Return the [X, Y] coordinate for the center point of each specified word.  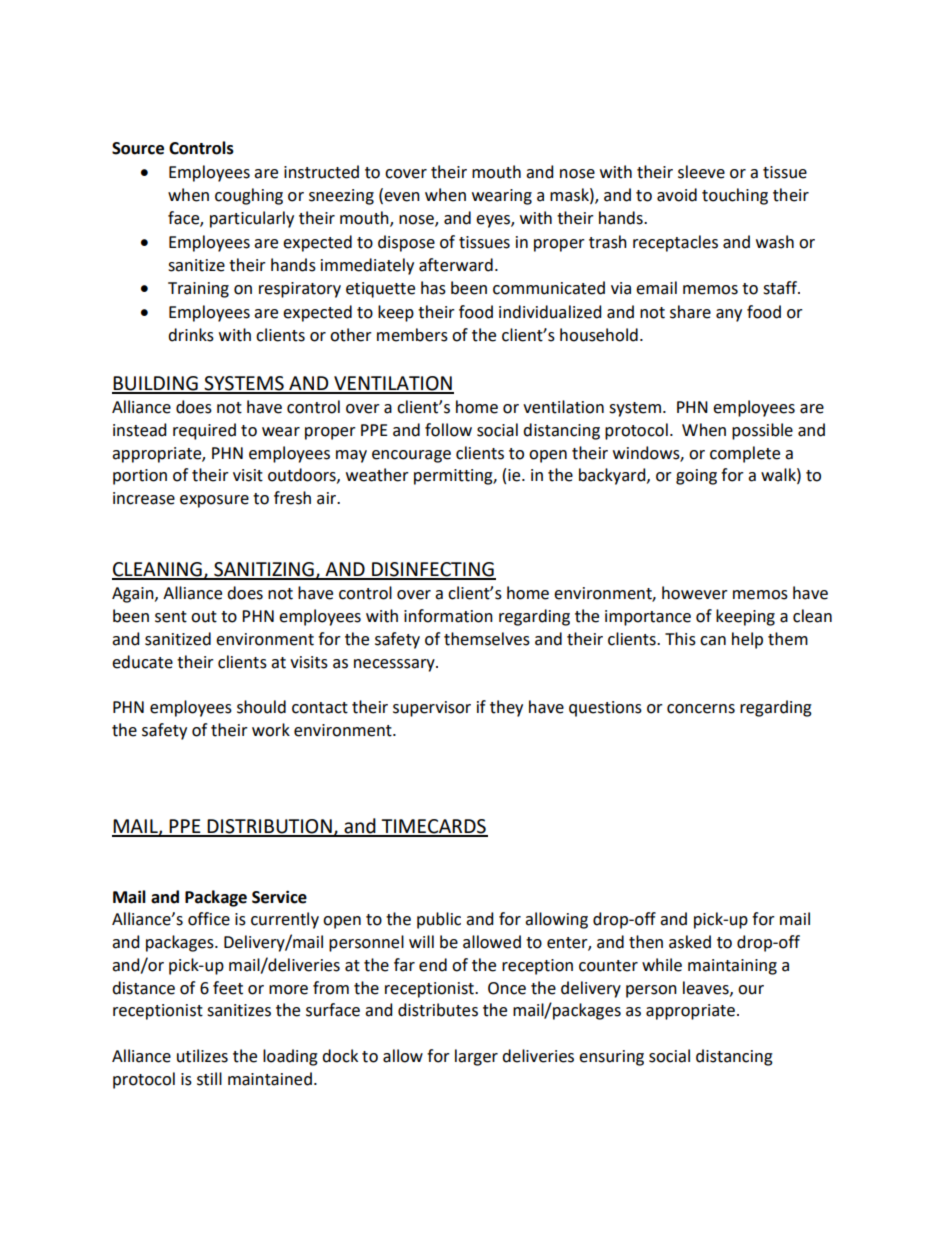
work [271, 730]
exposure [214, 501]
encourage [411, 456]
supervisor [432, 709]
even [401, 198]
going [696, 477]
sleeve [701, 172]
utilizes [202, 1056]
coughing [249, 196]
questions [605, 709]
